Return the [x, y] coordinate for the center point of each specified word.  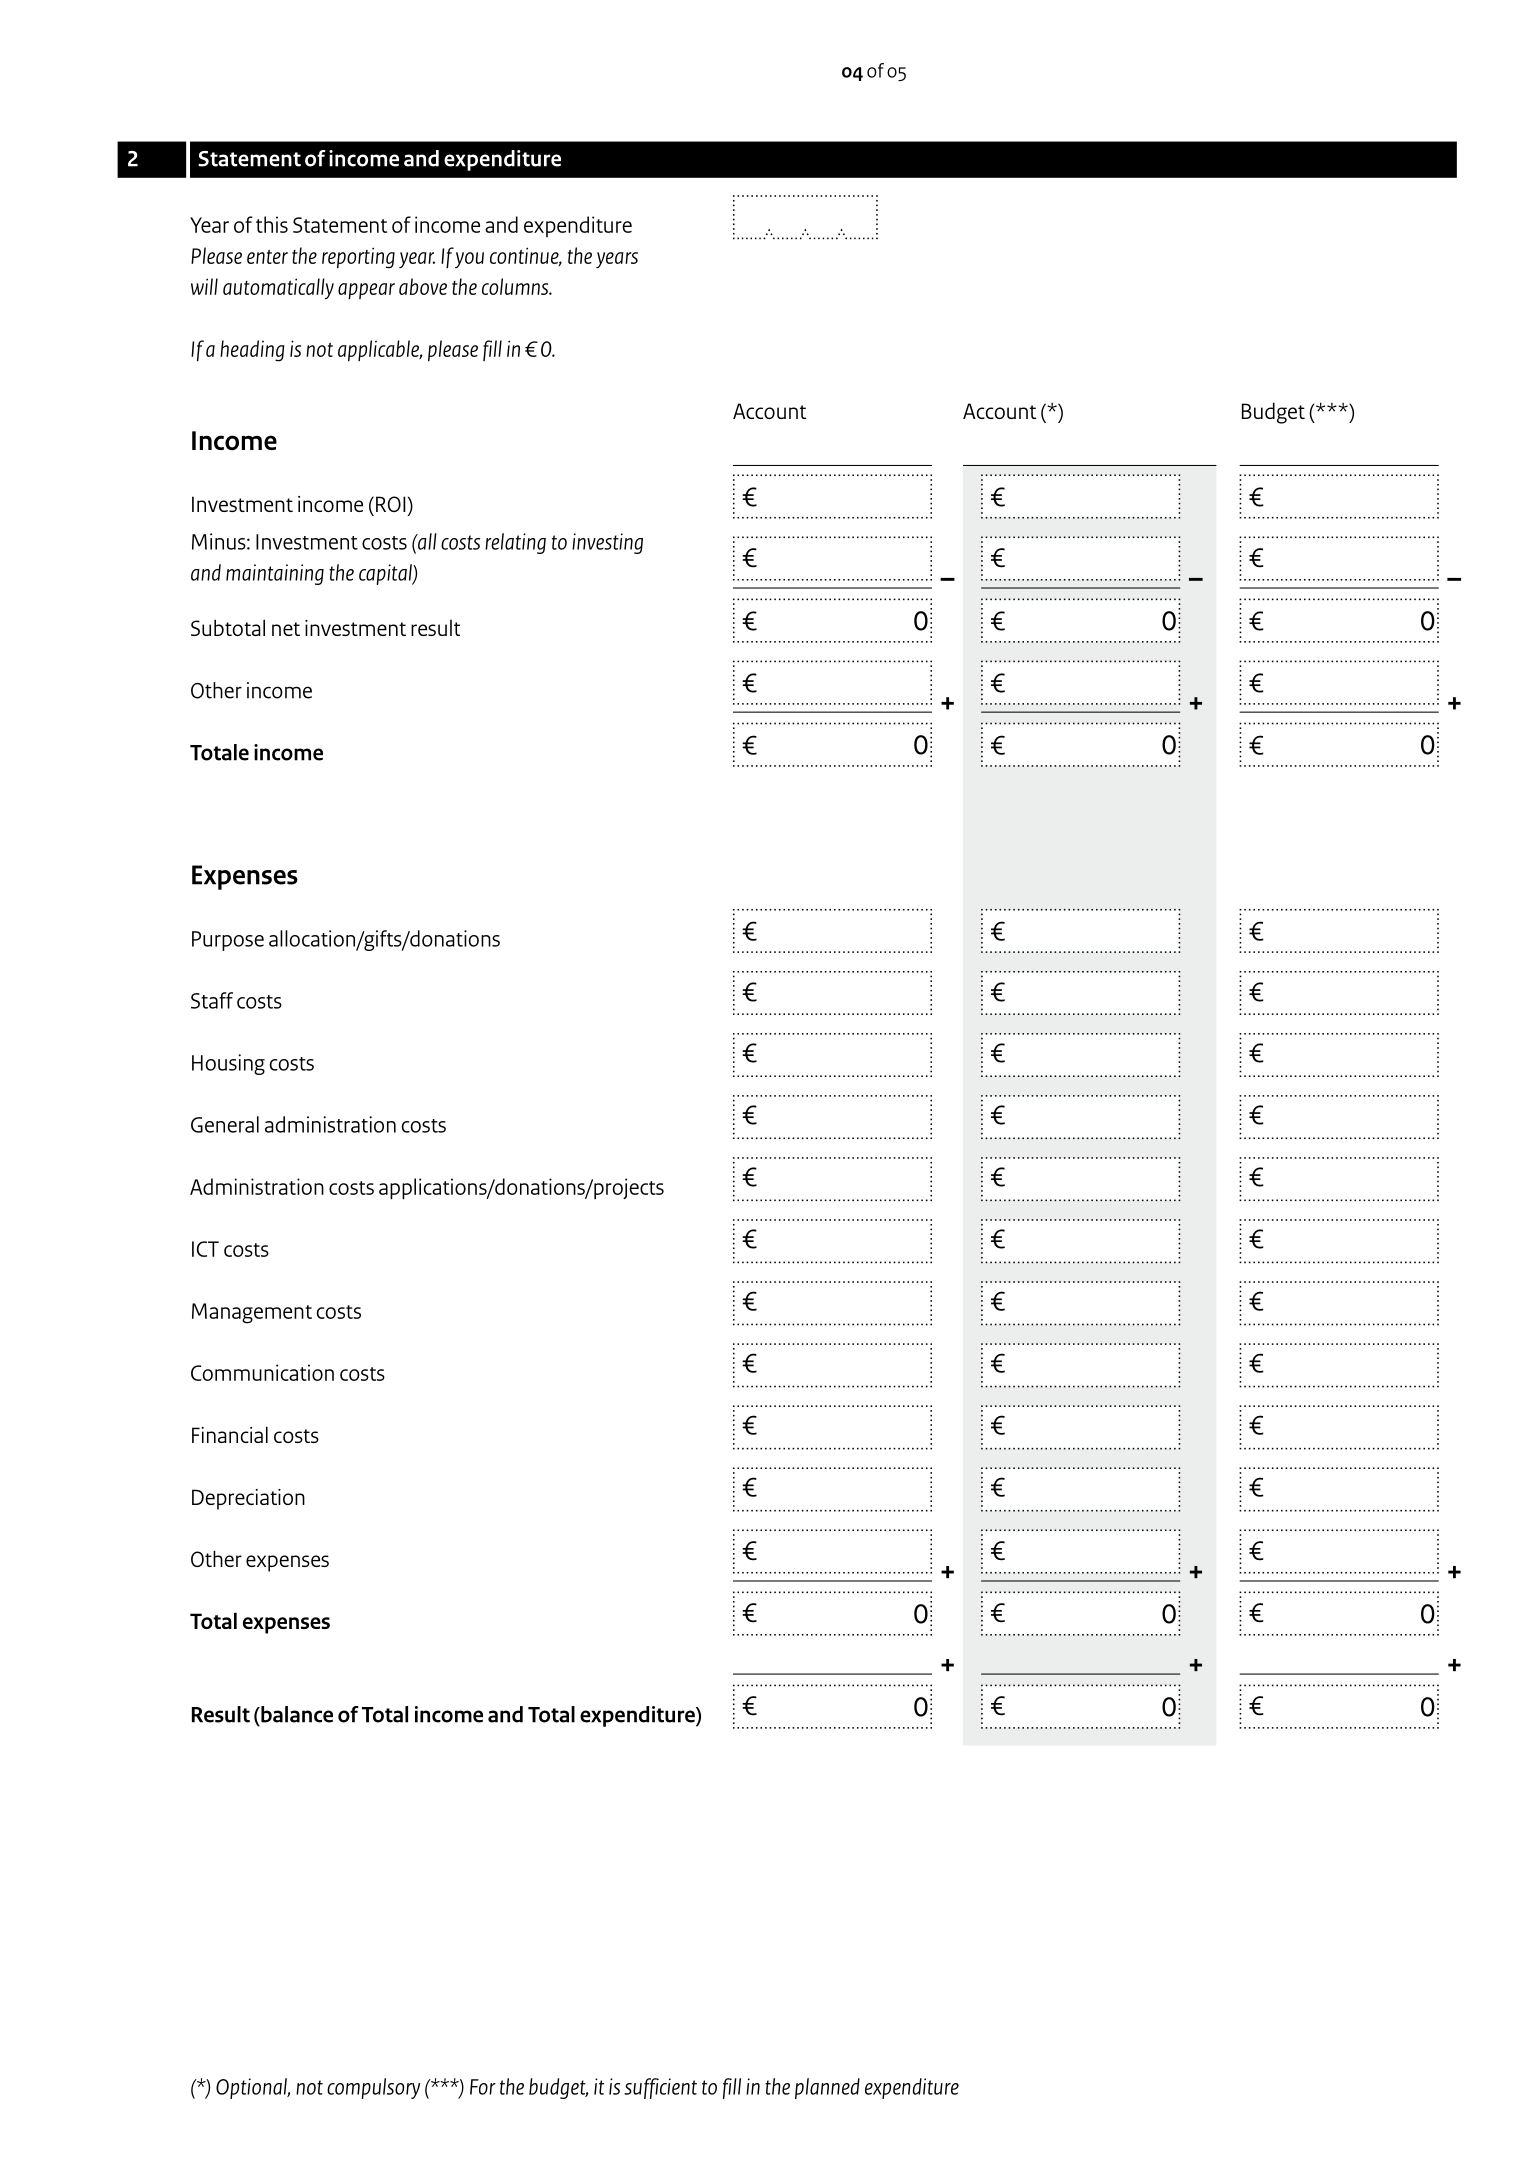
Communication [262, 1372]
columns [516, 286]
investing [607, 543]
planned [827, 2088]
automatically [278, 288]
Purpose [228, 941]
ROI [391, 504]
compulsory [373, 2088]
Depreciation [248, 1499]
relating [515, 543]
